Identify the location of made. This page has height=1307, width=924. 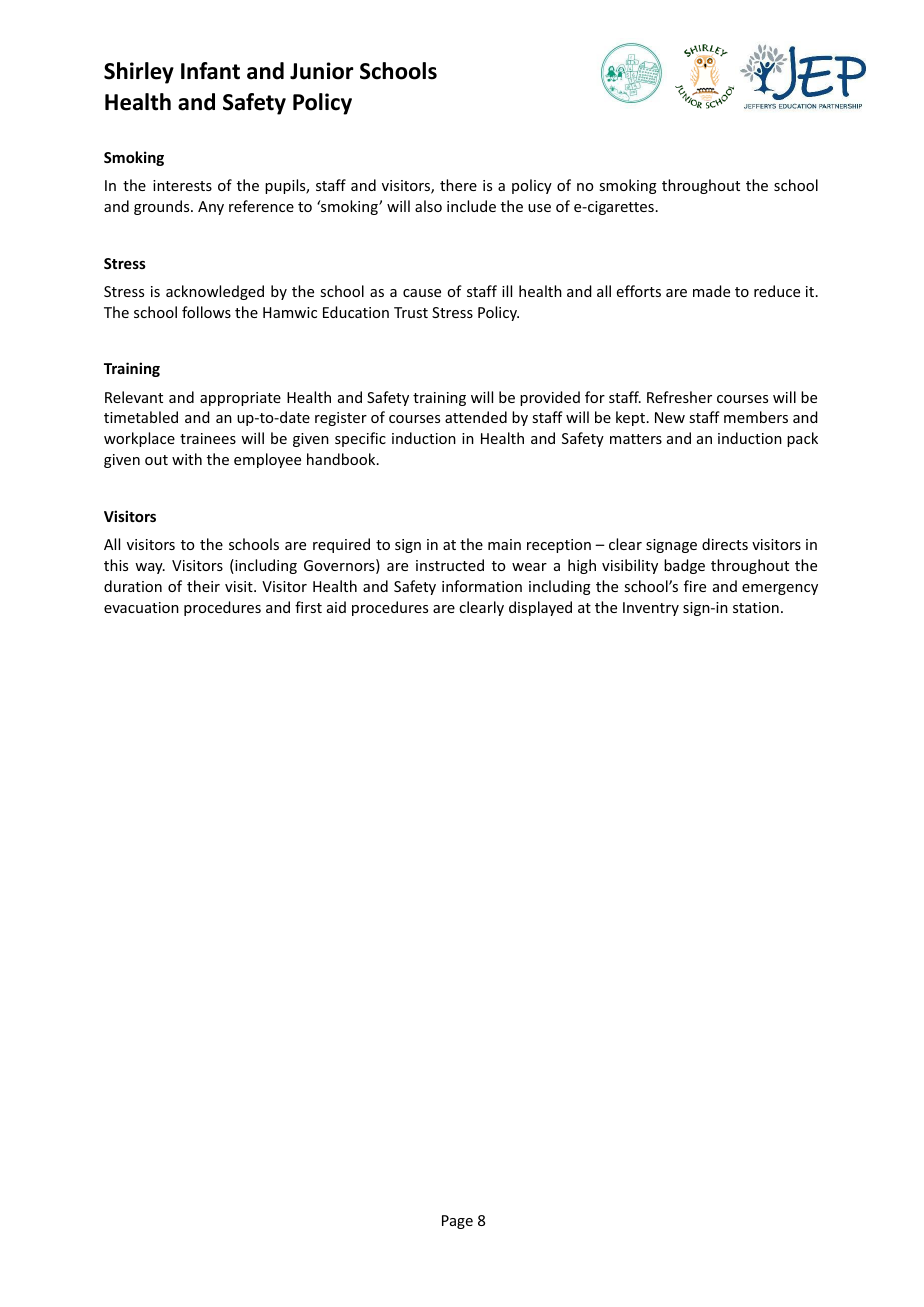
(711, 291).
